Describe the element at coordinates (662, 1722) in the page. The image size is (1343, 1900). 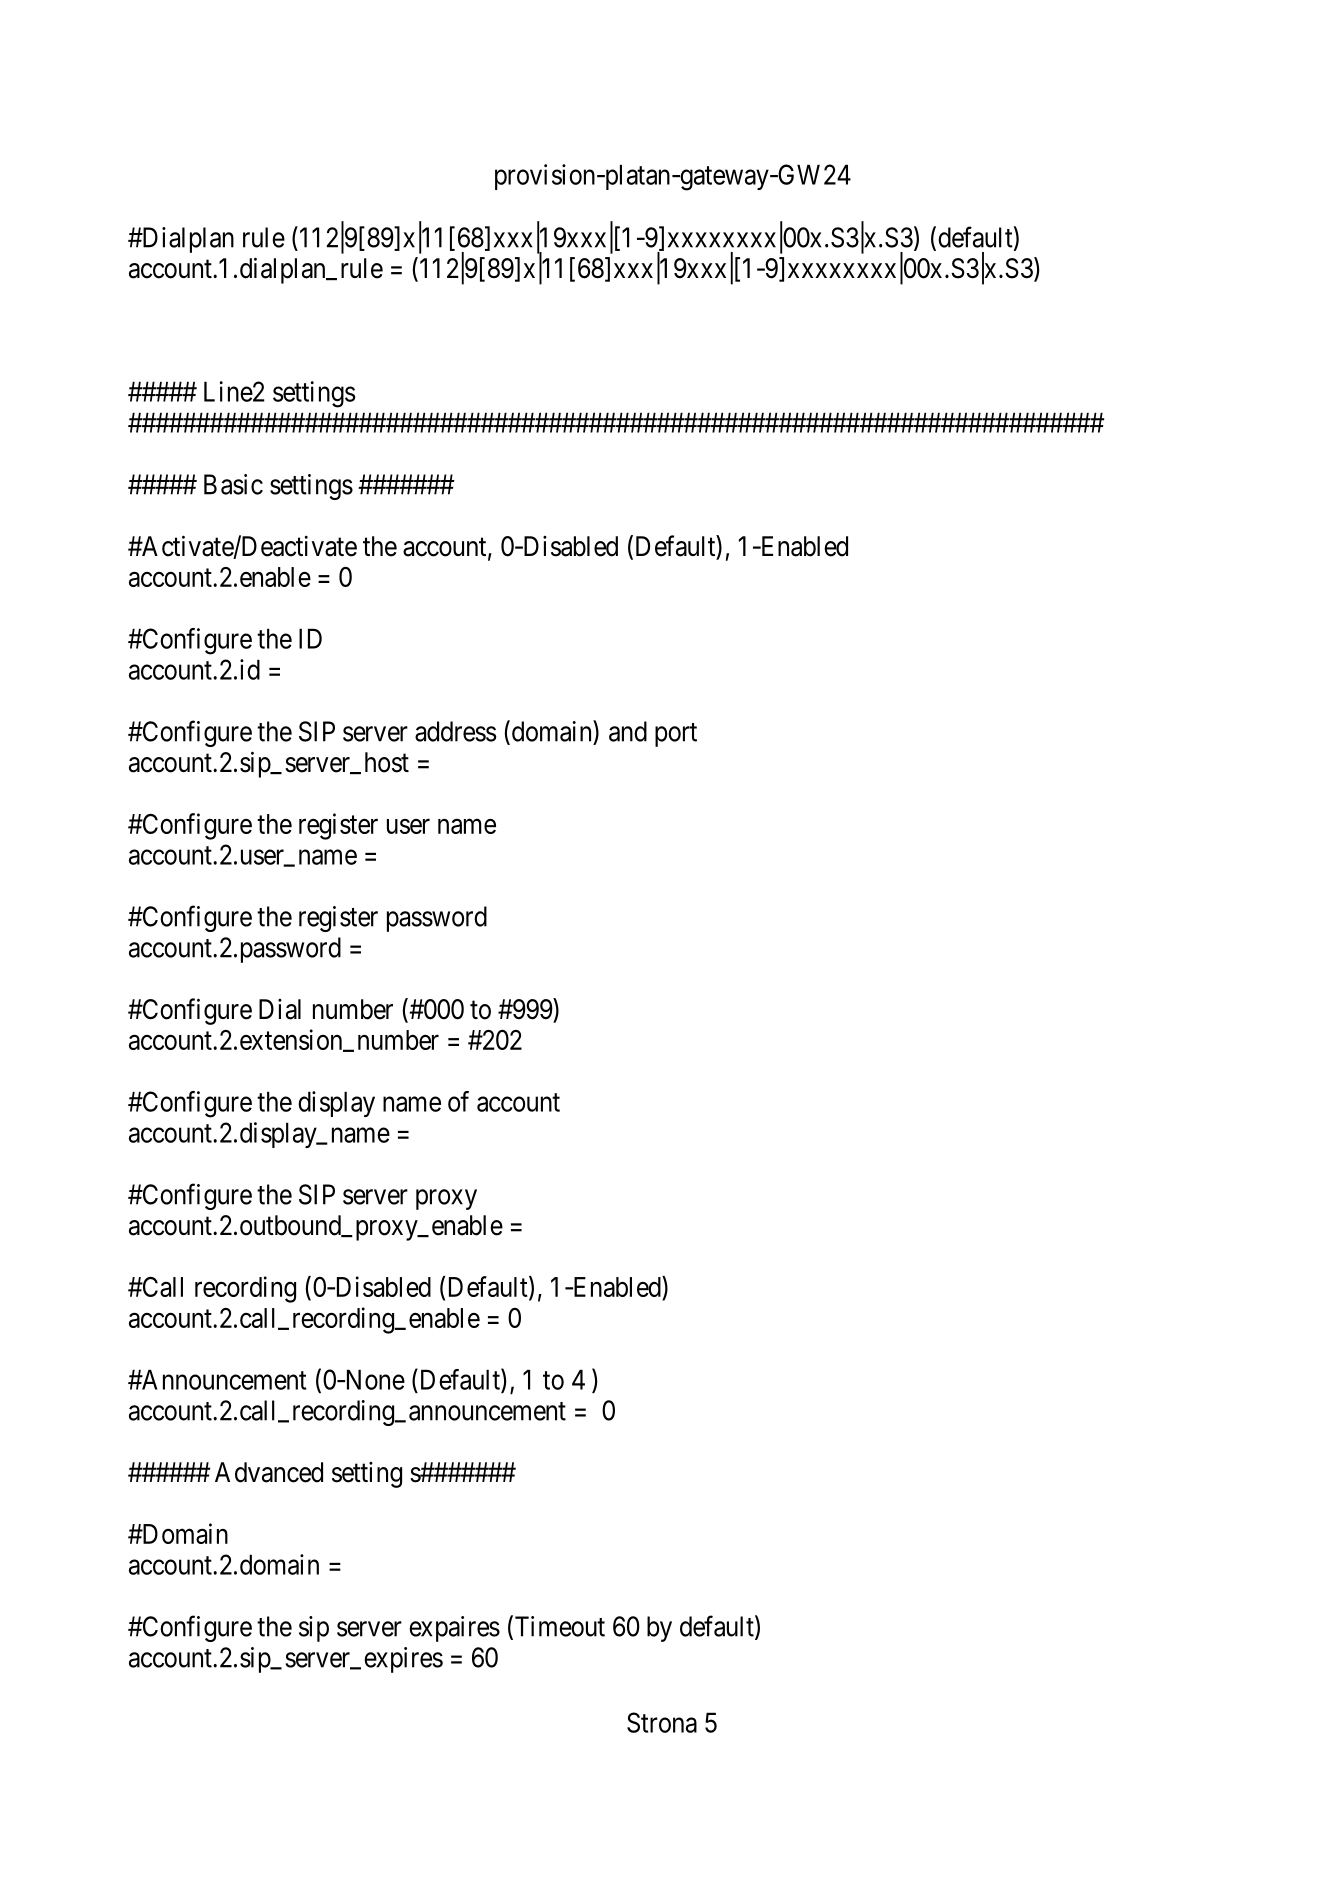
I see `Strona` at that location.
